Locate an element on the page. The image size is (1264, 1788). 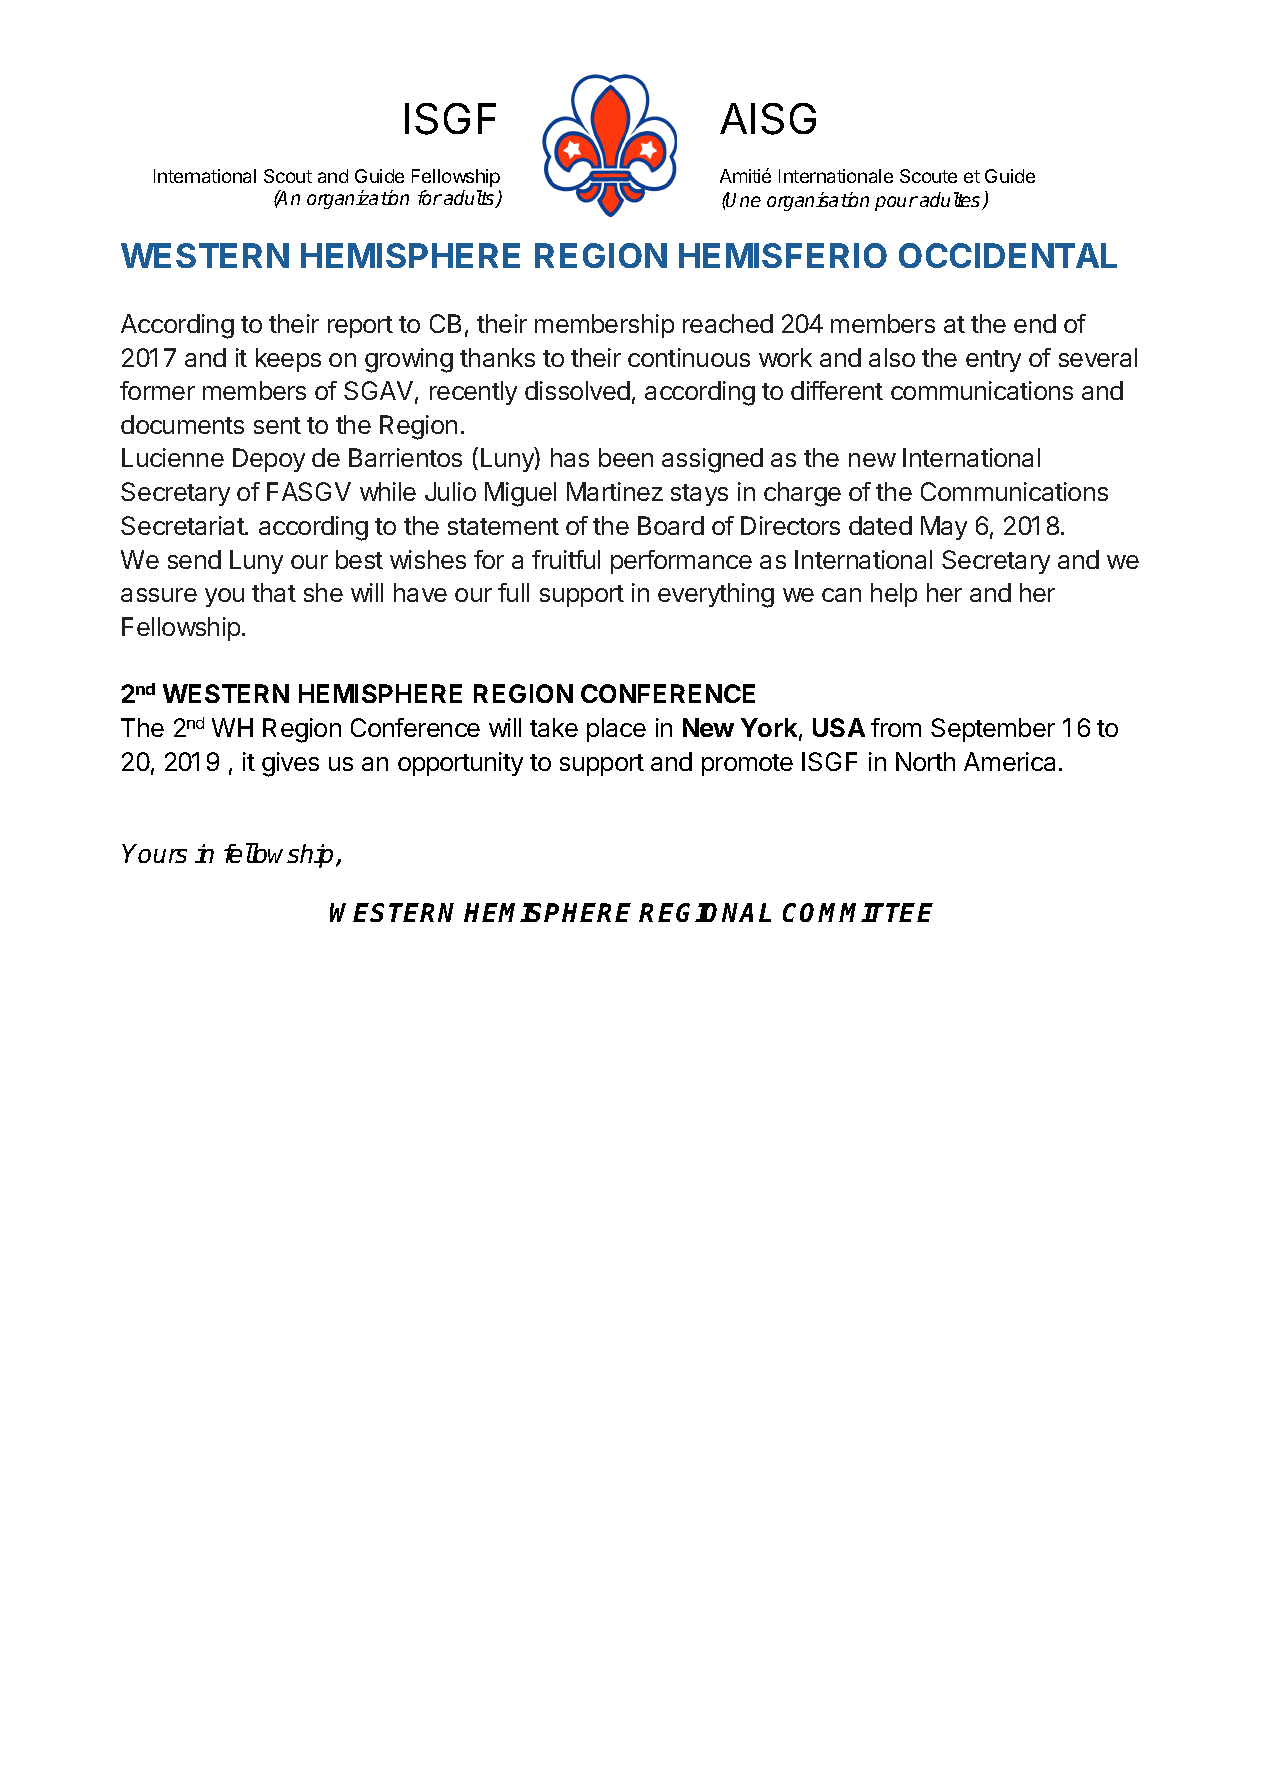
Yours is located at coordinates (155, 853).
